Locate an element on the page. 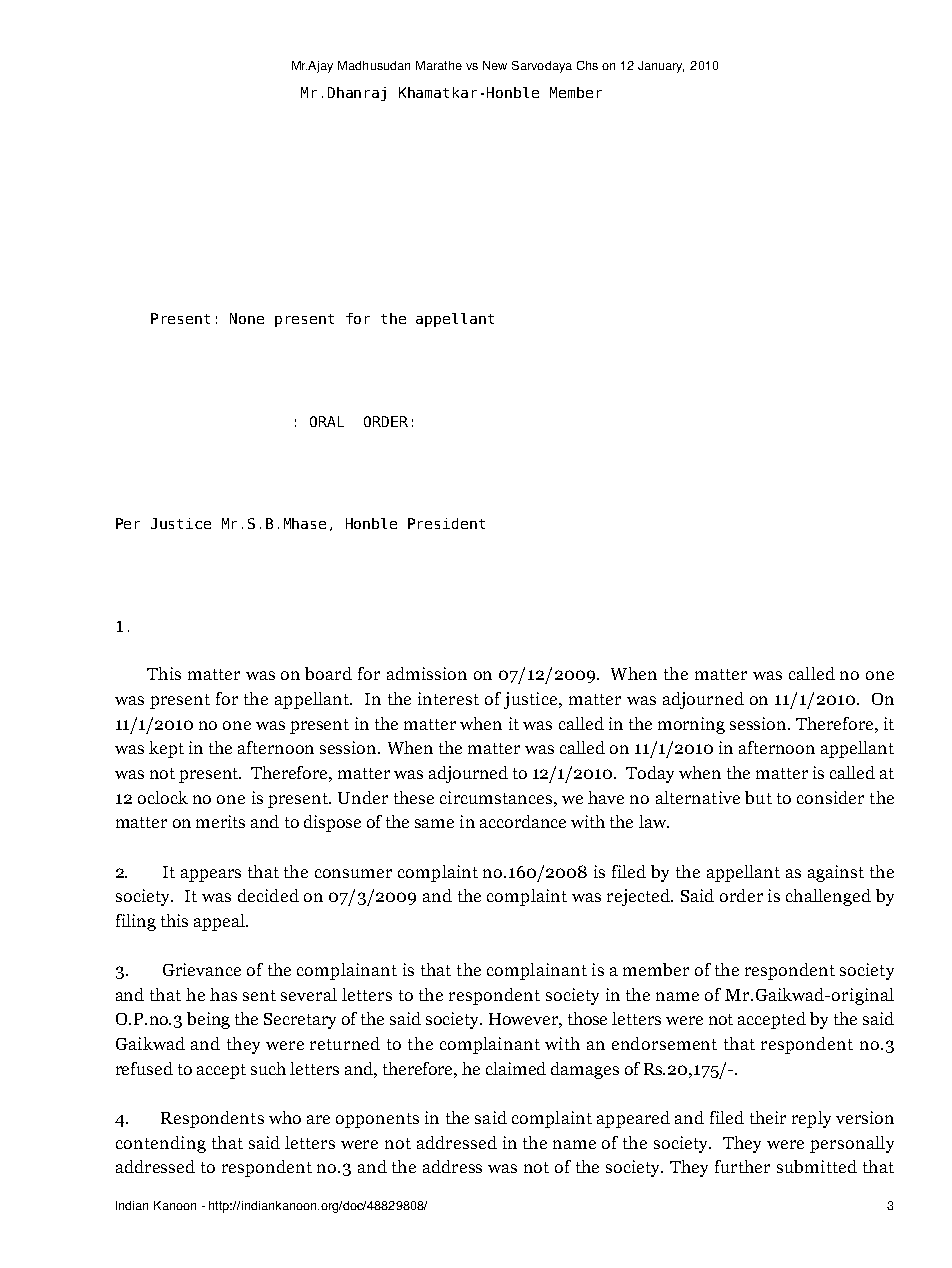 The width and height of the image is (952, 1268). board is located at coordinates (328, 673).
